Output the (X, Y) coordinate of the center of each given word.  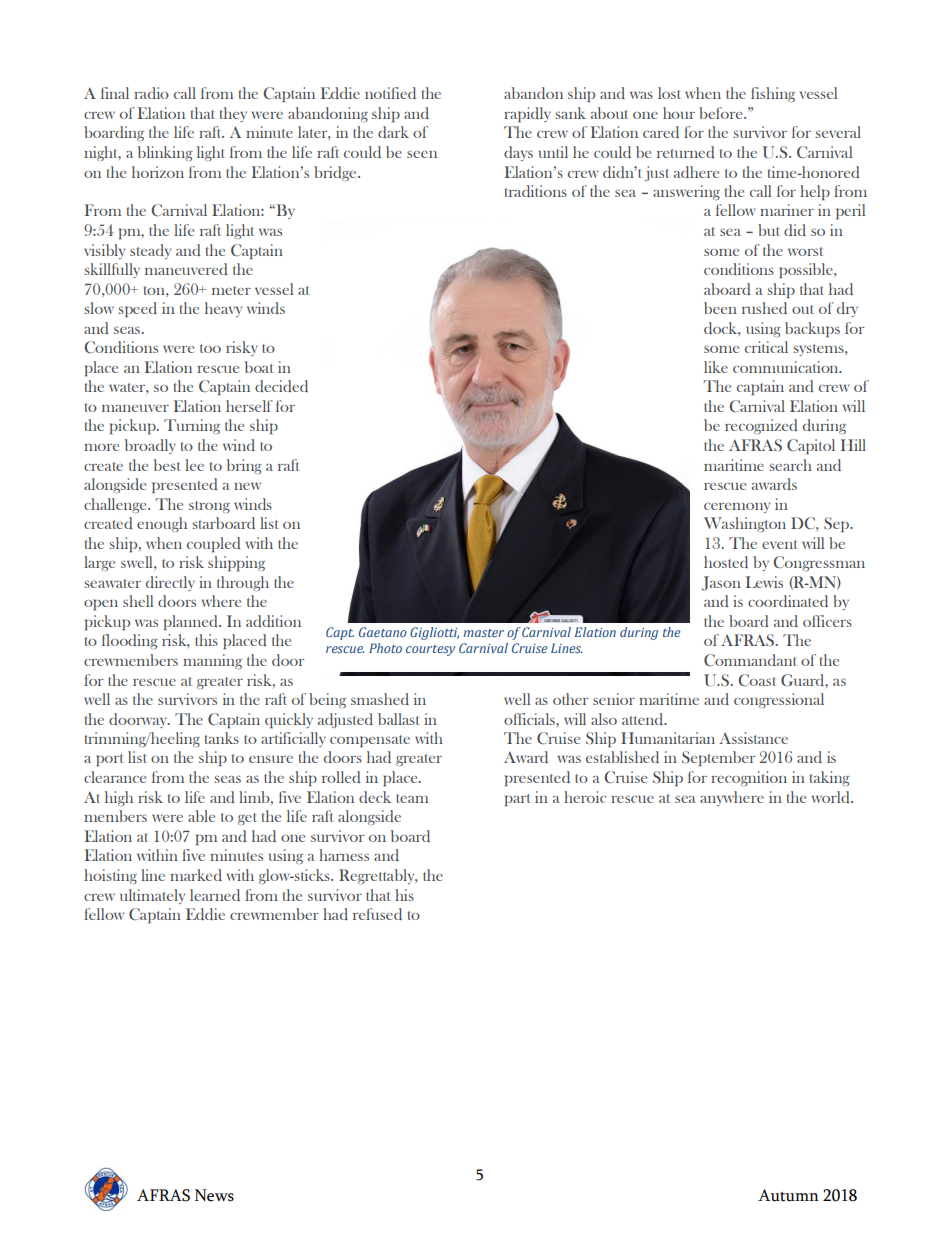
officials (530, 719)
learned (215, 895)
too (210, 348)
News (214, 1195)
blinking (165, 153)
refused (377, 914)
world (831, 797)
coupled (214, 544)
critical (766, 347)
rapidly (527, 114)
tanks (222, 738)
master (483, 633)
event (779, 544)
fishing (773, 94)
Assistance (753, 738)
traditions (536, 191)
